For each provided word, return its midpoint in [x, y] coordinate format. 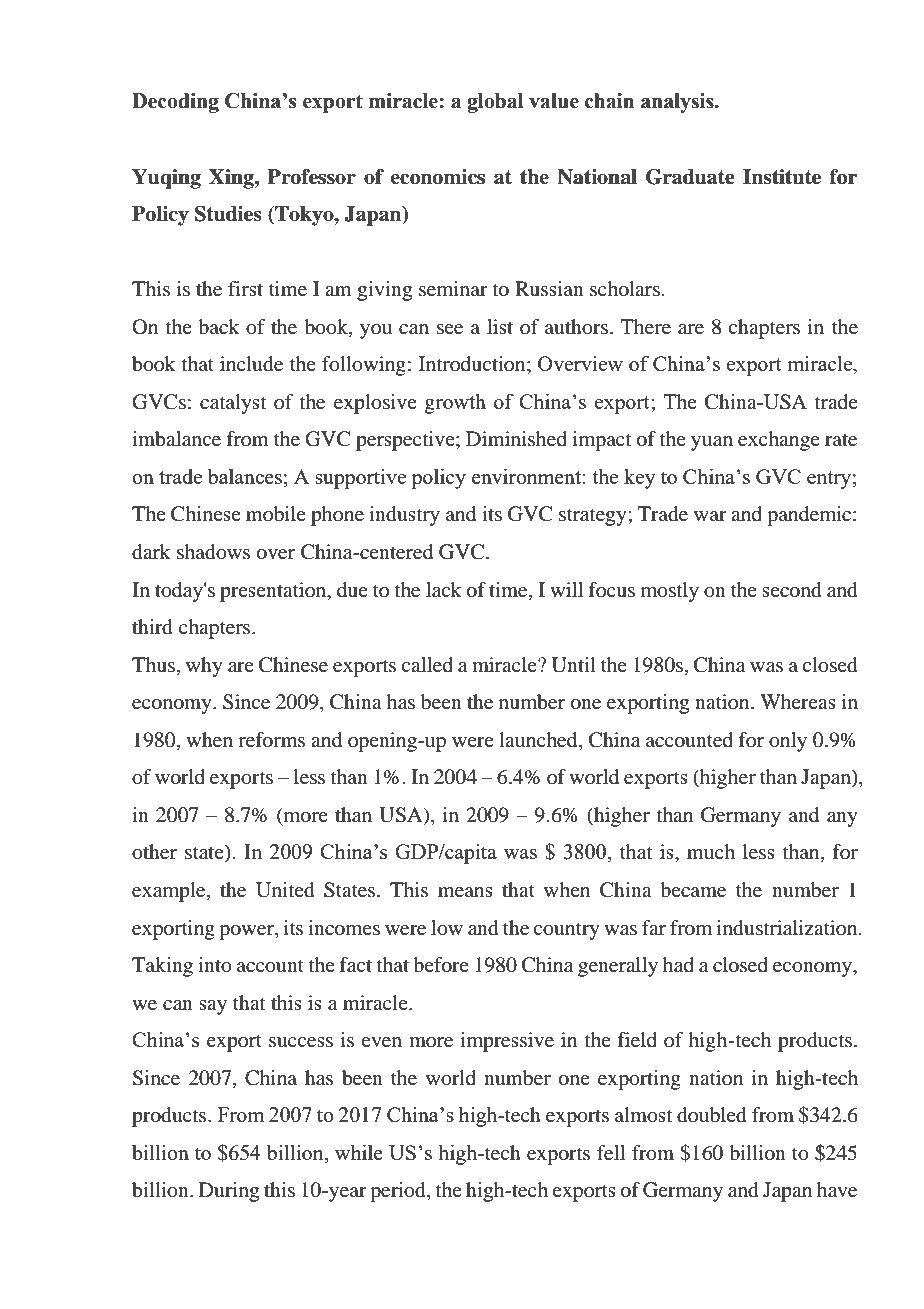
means [465, 892]
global [495, 103]
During [229, 1192]
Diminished [516, 439]
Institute [782, 177]
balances [246, 476]
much [711, 851]
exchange [779, 441]
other [154, 852]
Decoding [175, 103]
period [399, 1192]
